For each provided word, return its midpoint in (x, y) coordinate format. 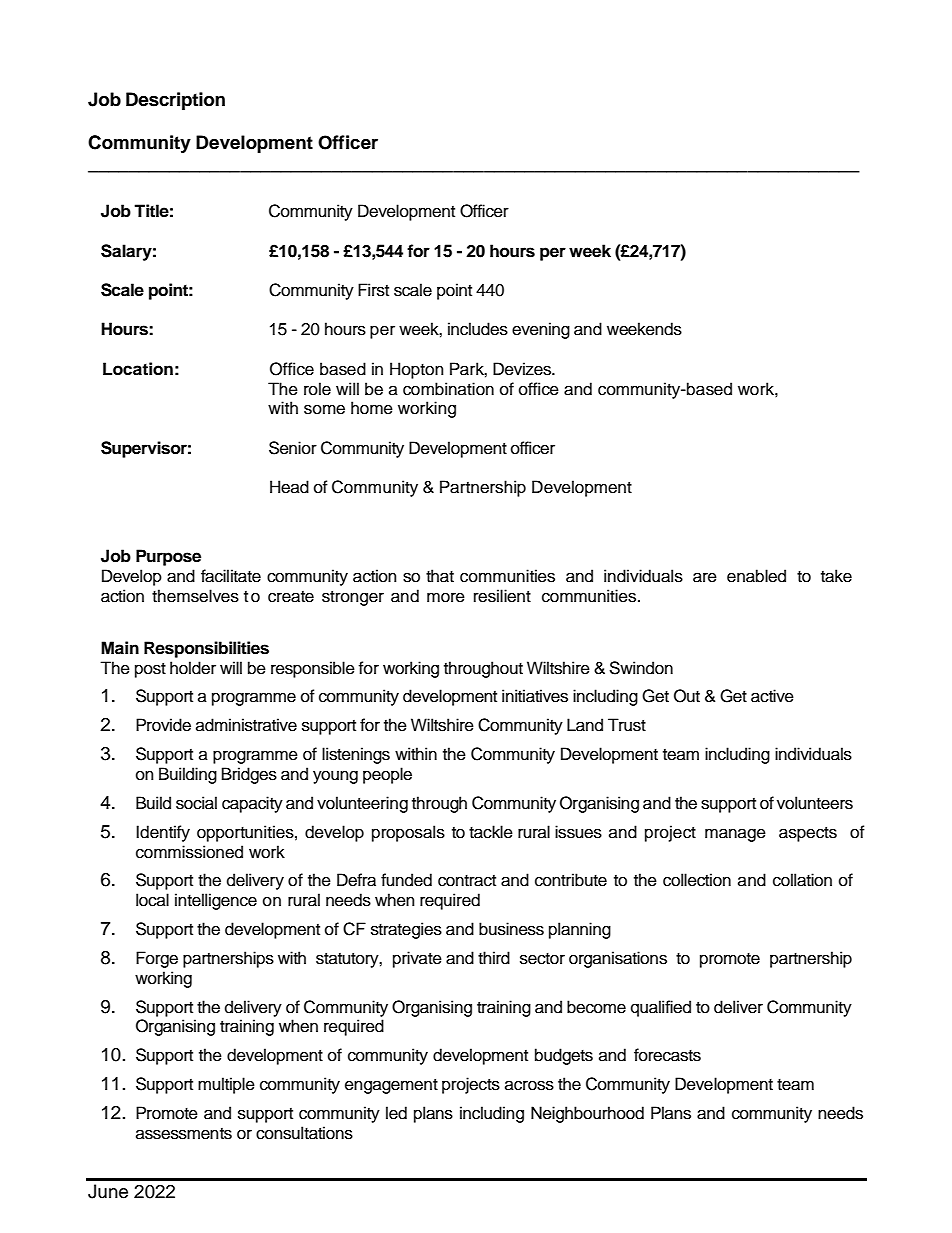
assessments (184, 1134)
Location (138, 369)
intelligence (216, 901)
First (373, 290)
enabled (756, 576)
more (446, 597)
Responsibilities (206, 649)
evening (541, 330)
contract (467, 881)
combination (448, 389)
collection (697, 880)
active (772, 696)
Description (175, 101)
